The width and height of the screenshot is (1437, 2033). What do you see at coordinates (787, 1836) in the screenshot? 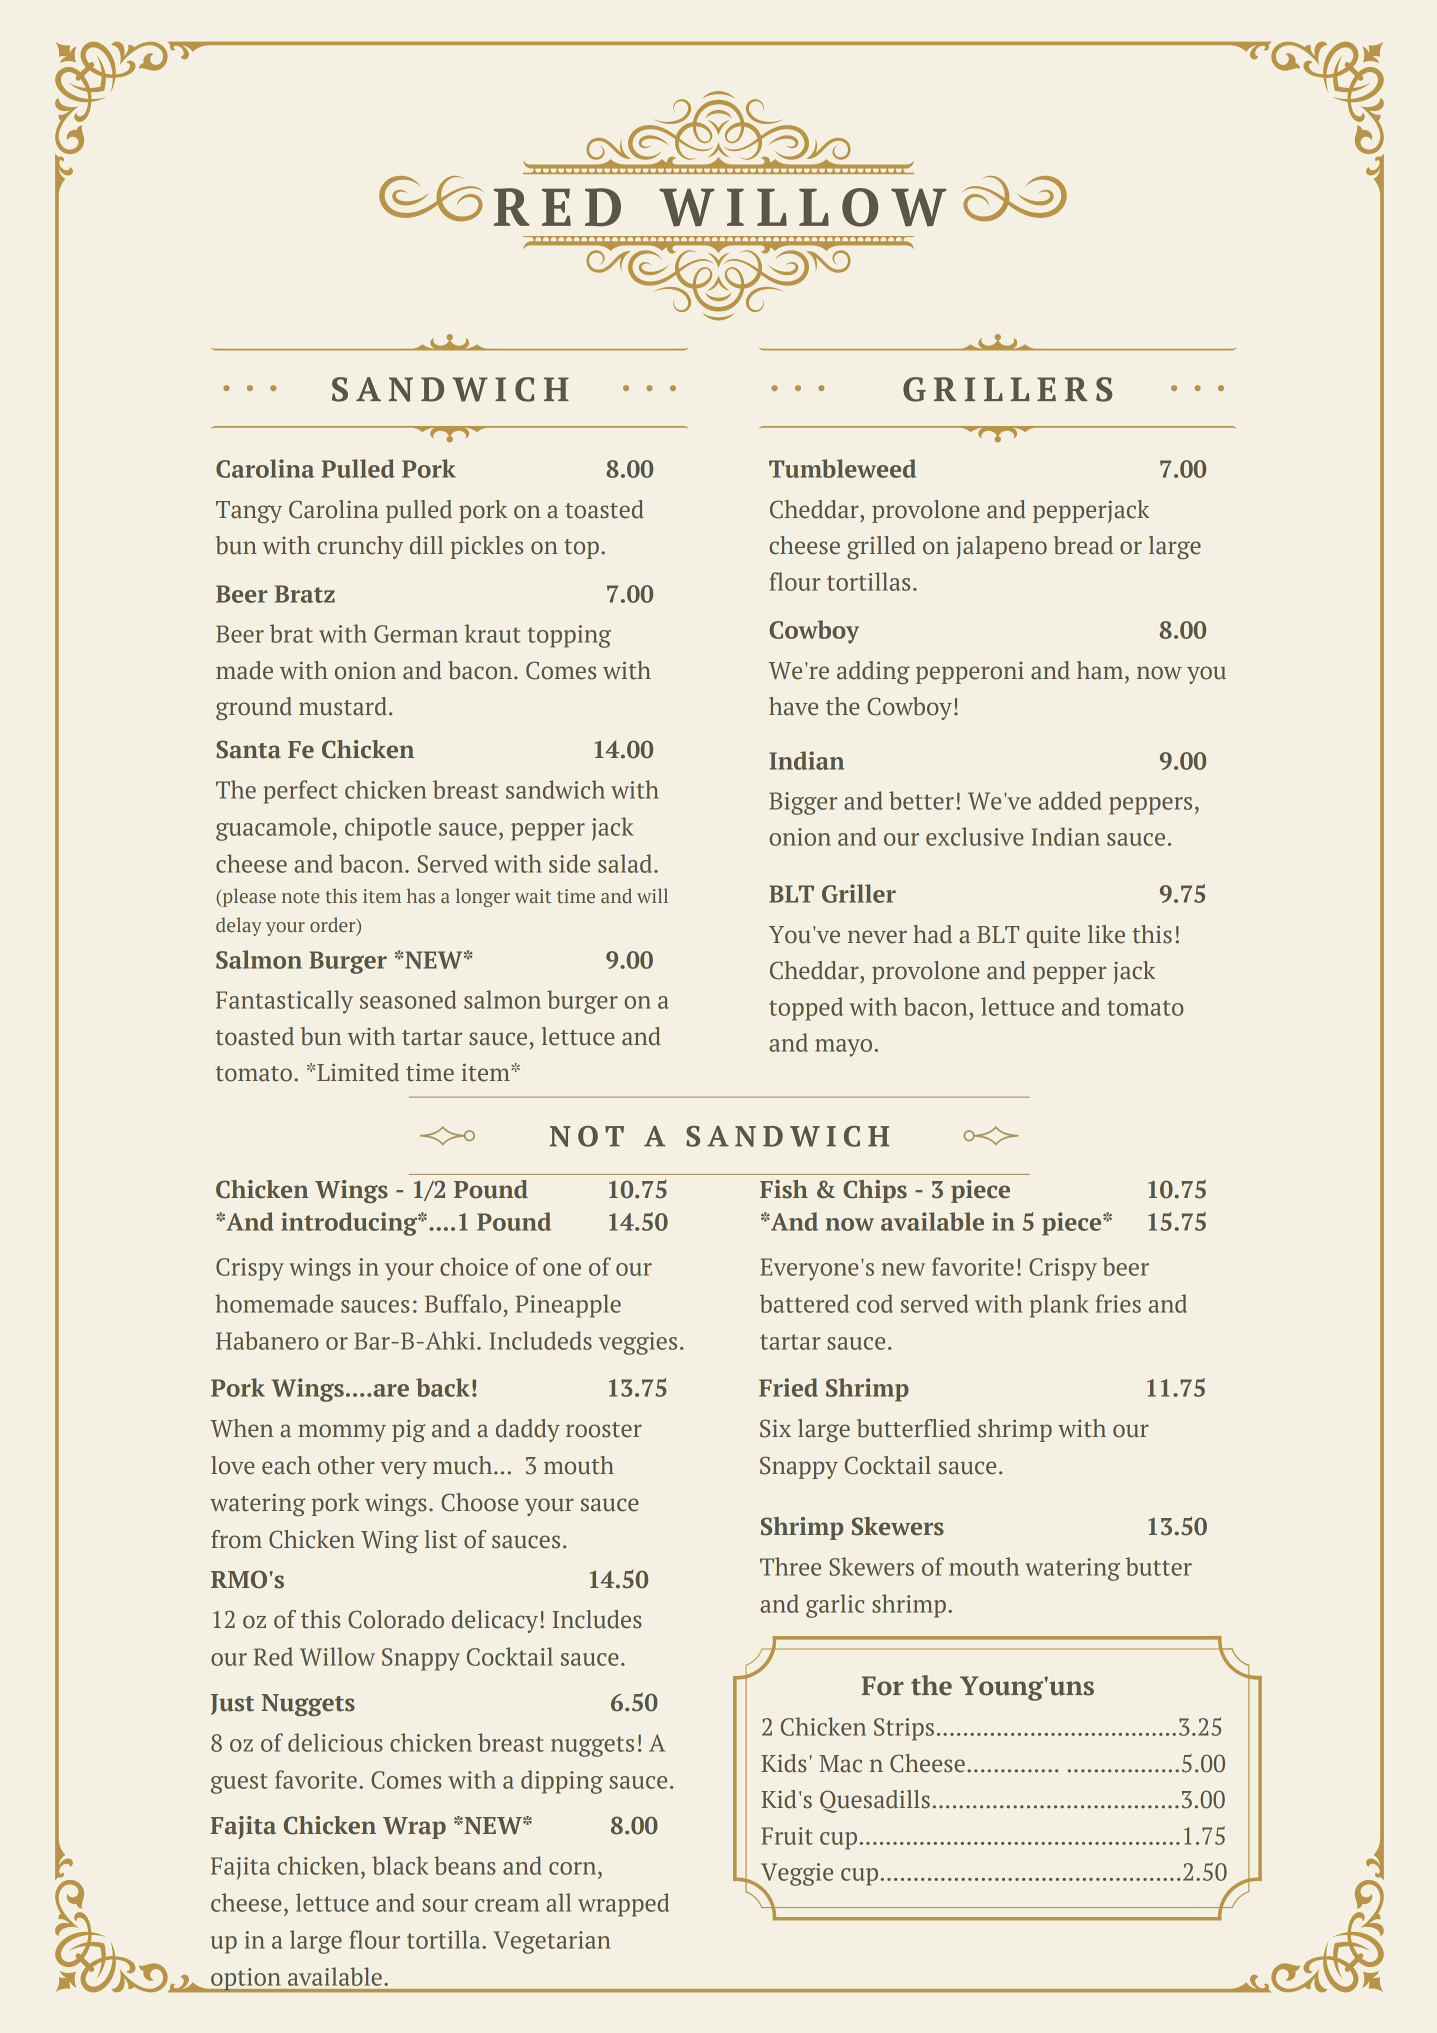
I see `Fruit` at bounding box center [787, 1836].
